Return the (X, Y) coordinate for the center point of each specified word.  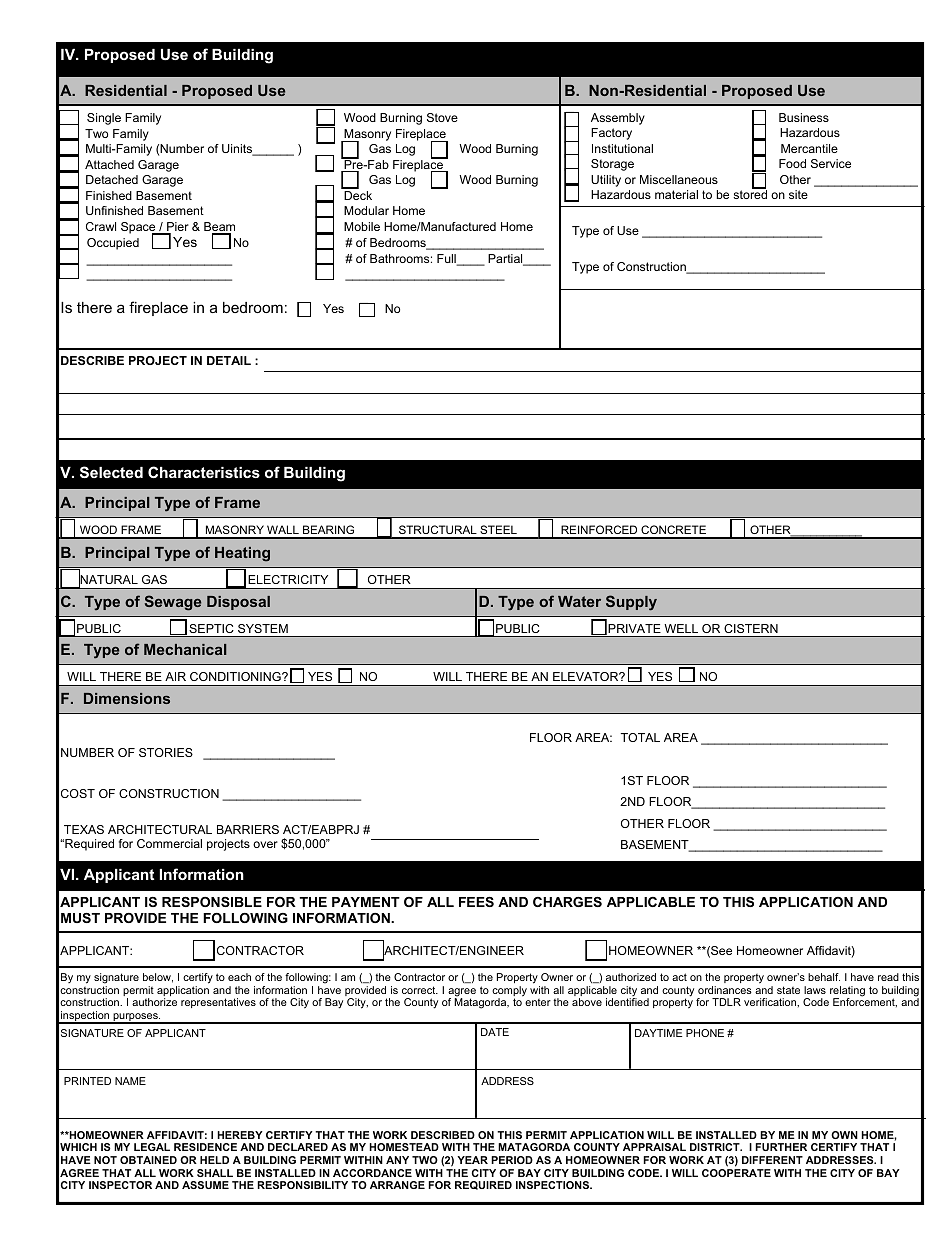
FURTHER (781, 1147)
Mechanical (185, 649)
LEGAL (152, 1147)
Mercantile (809, 148)
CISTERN (751, 628)
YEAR (472, 1160)
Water (579, 601)
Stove (442, 117)
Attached (109, 164)
